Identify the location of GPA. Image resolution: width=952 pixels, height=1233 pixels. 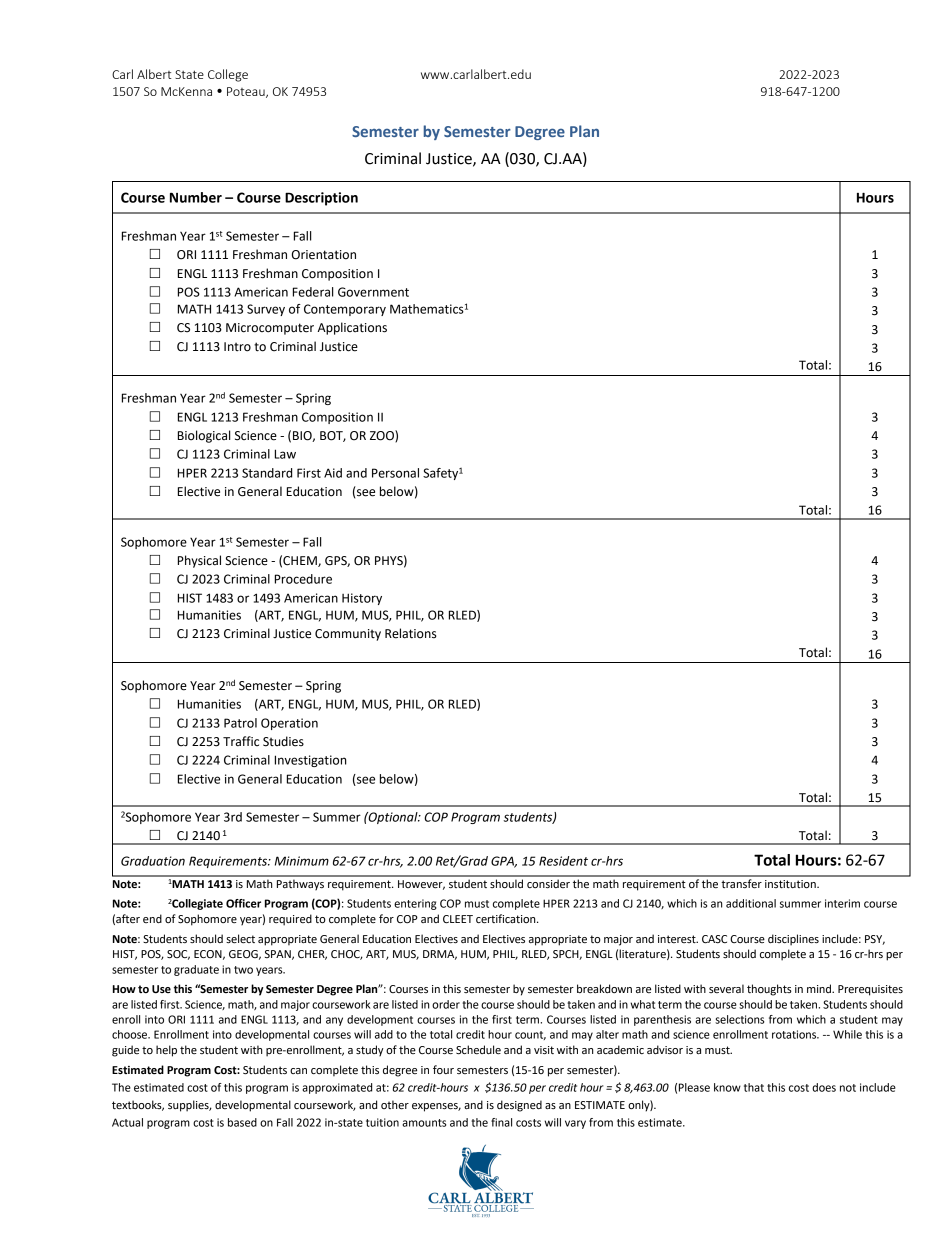
(504, 862).
